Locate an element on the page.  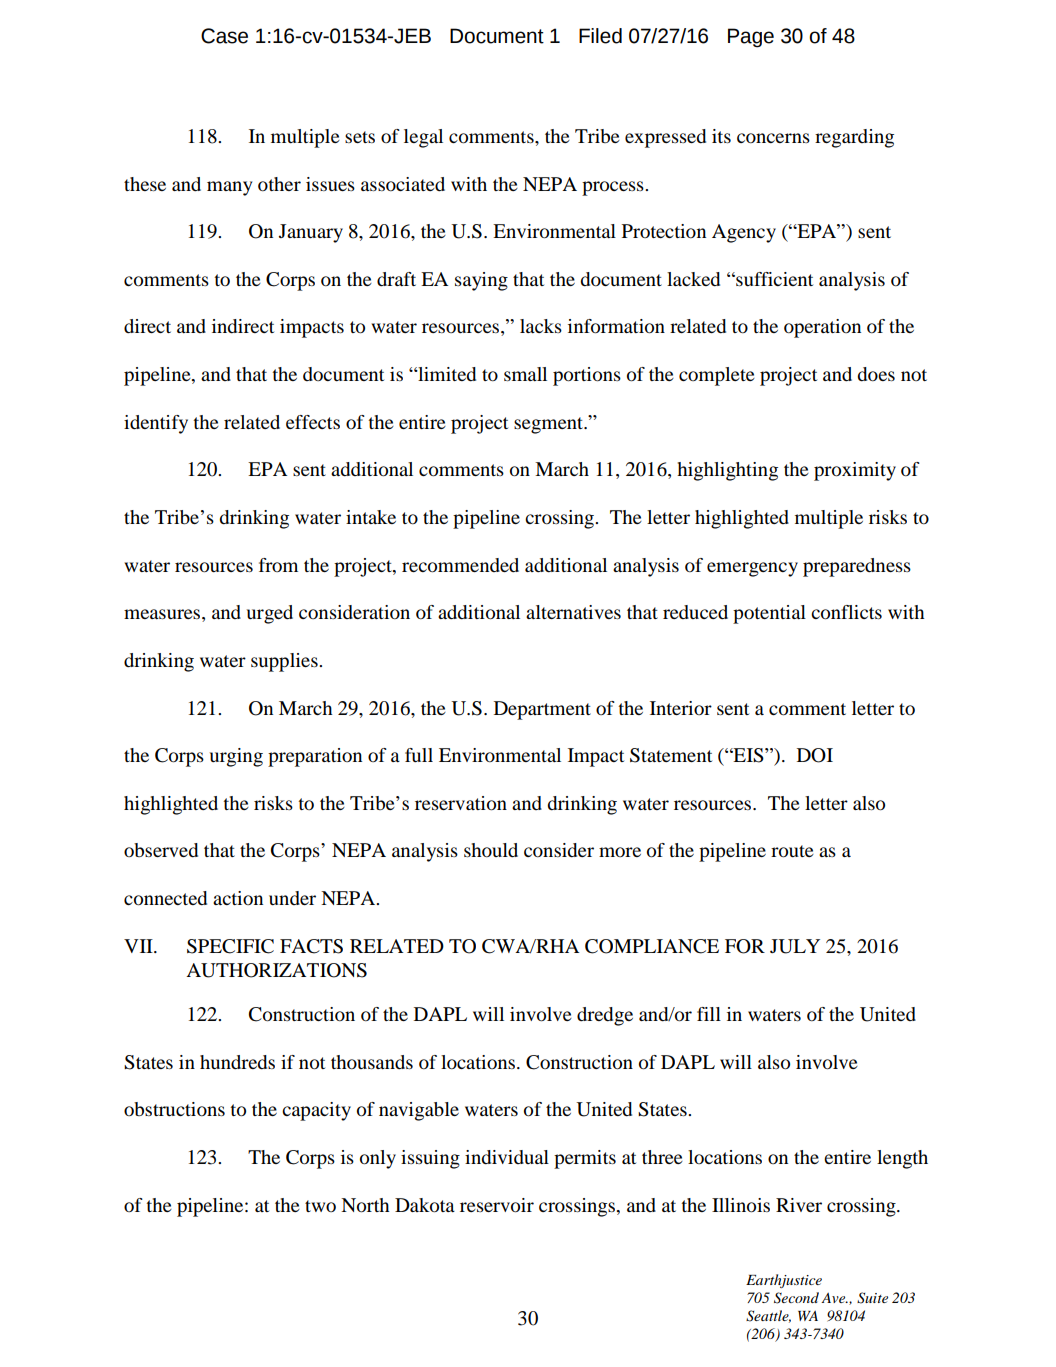
reservoir is located at coordinates (497, 1205).
